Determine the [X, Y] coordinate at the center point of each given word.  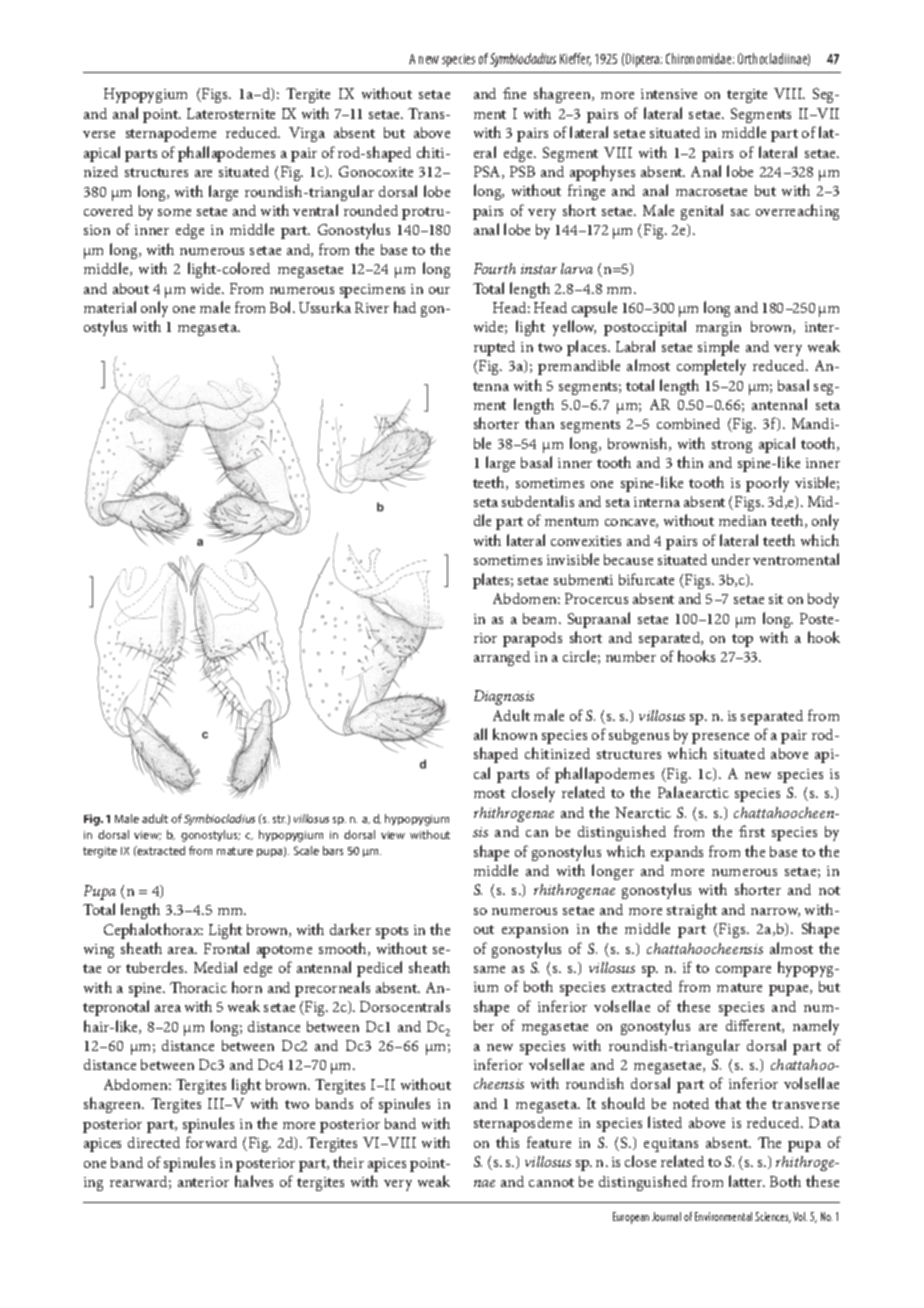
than [539, 423]
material [110, 307]
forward [211, 1142]
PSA [488, 172]
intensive [669, 94]
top [742, 640]
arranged [502, 658]
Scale [306, 850]
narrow [775, 912]
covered [108, 210]
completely [711, 367]
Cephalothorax [153, 931]
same [489, 969]
